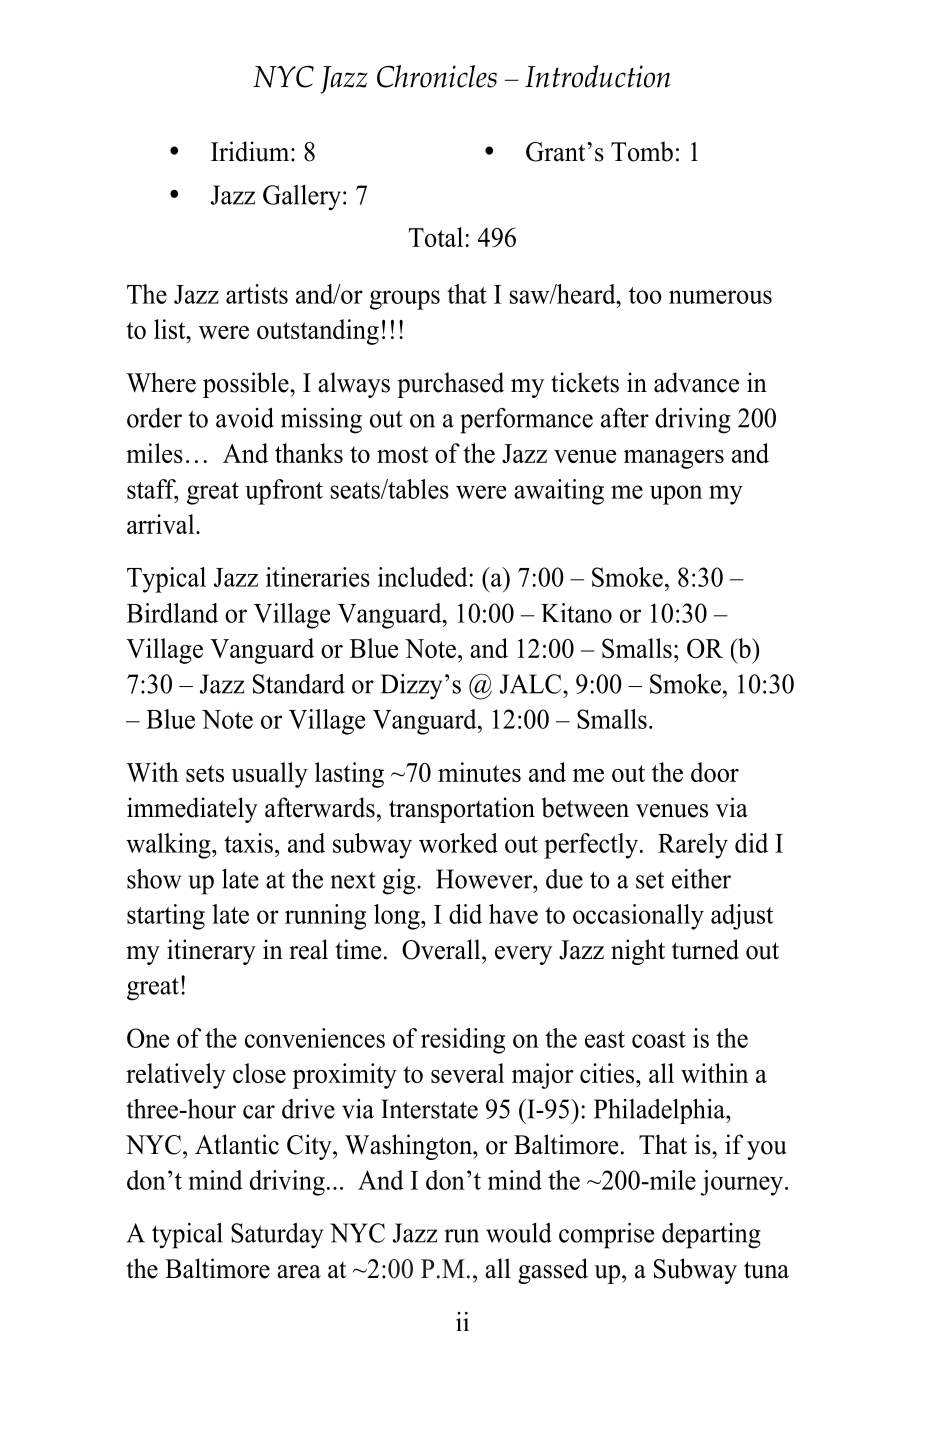 The image size is (925, 1430). I want to click on advance, so click(696, 382).
